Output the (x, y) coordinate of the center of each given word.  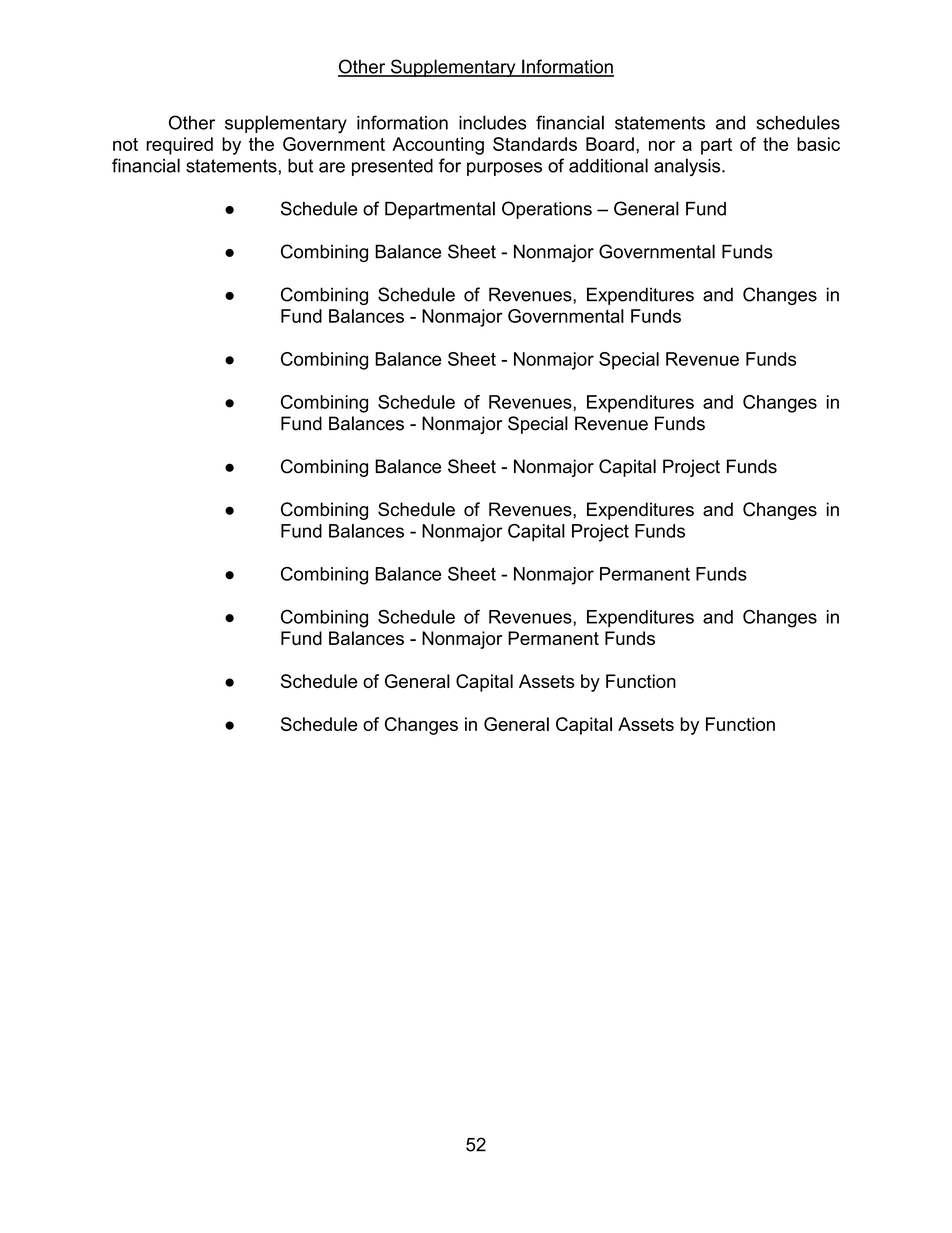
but (300, 166)
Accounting (438, 146)
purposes (504, 169)
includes (493, 122)
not (125, 144)
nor (662, 146)
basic (818, 144)
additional (608, 165)
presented (392, 167)
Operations (547, 210)
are (332, 167)
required (179, 146)
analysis (688, 167)
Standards (535, 144)
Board (610, 144)
